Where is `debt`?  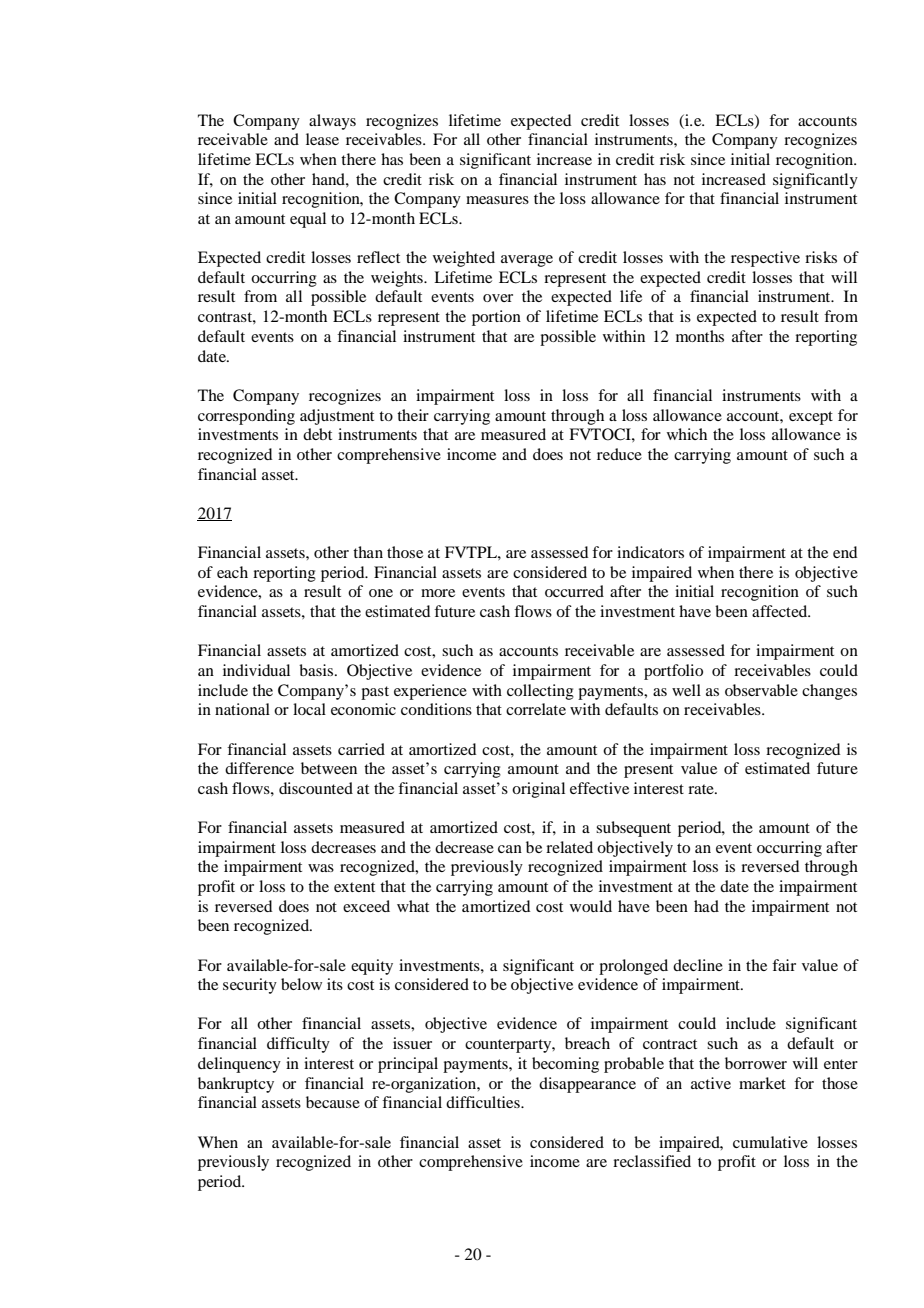
debt is located at coordinates (317, 434).
